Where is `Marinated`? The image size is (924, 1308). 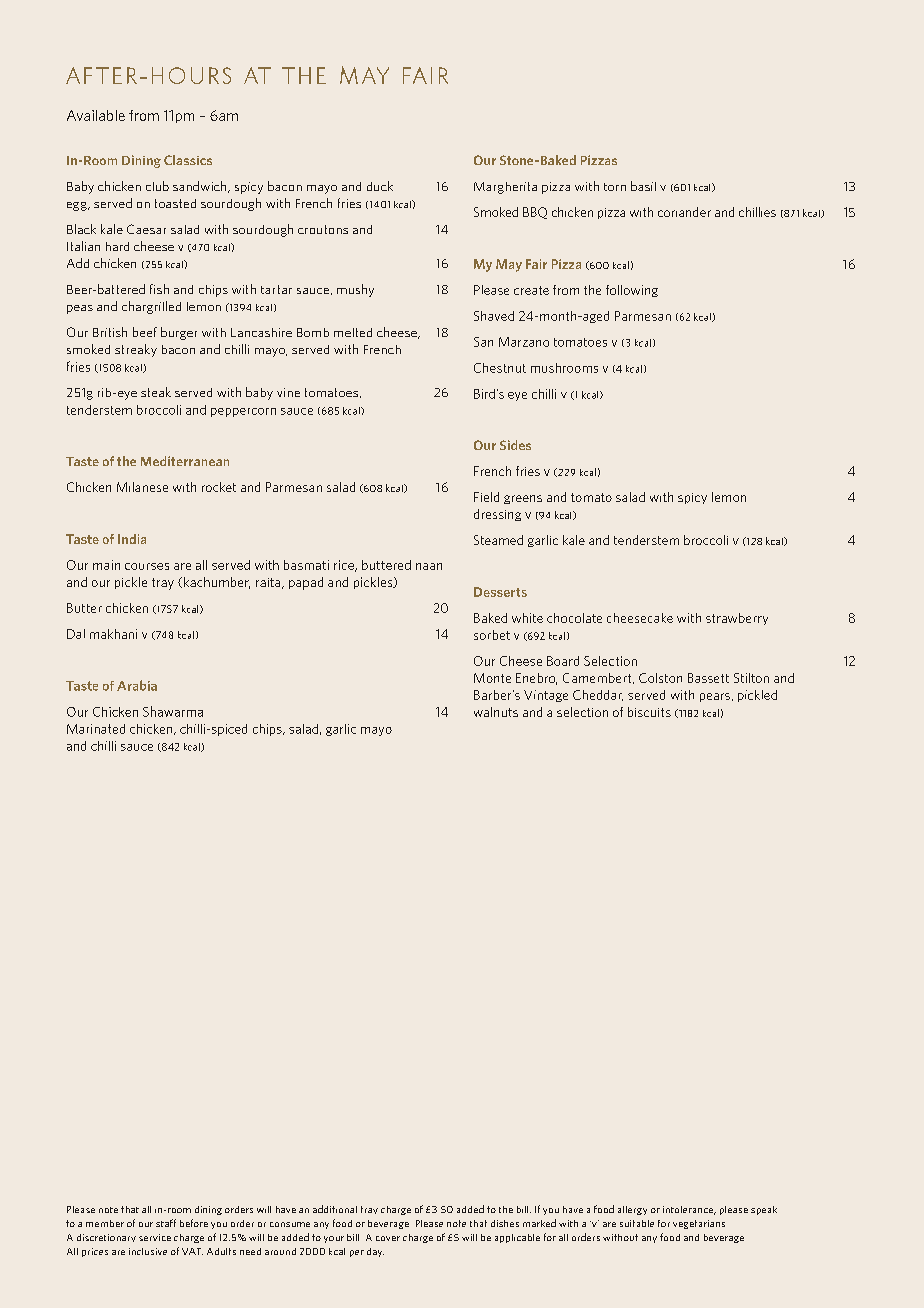 Marinated is located at coordinates (96, 729).
